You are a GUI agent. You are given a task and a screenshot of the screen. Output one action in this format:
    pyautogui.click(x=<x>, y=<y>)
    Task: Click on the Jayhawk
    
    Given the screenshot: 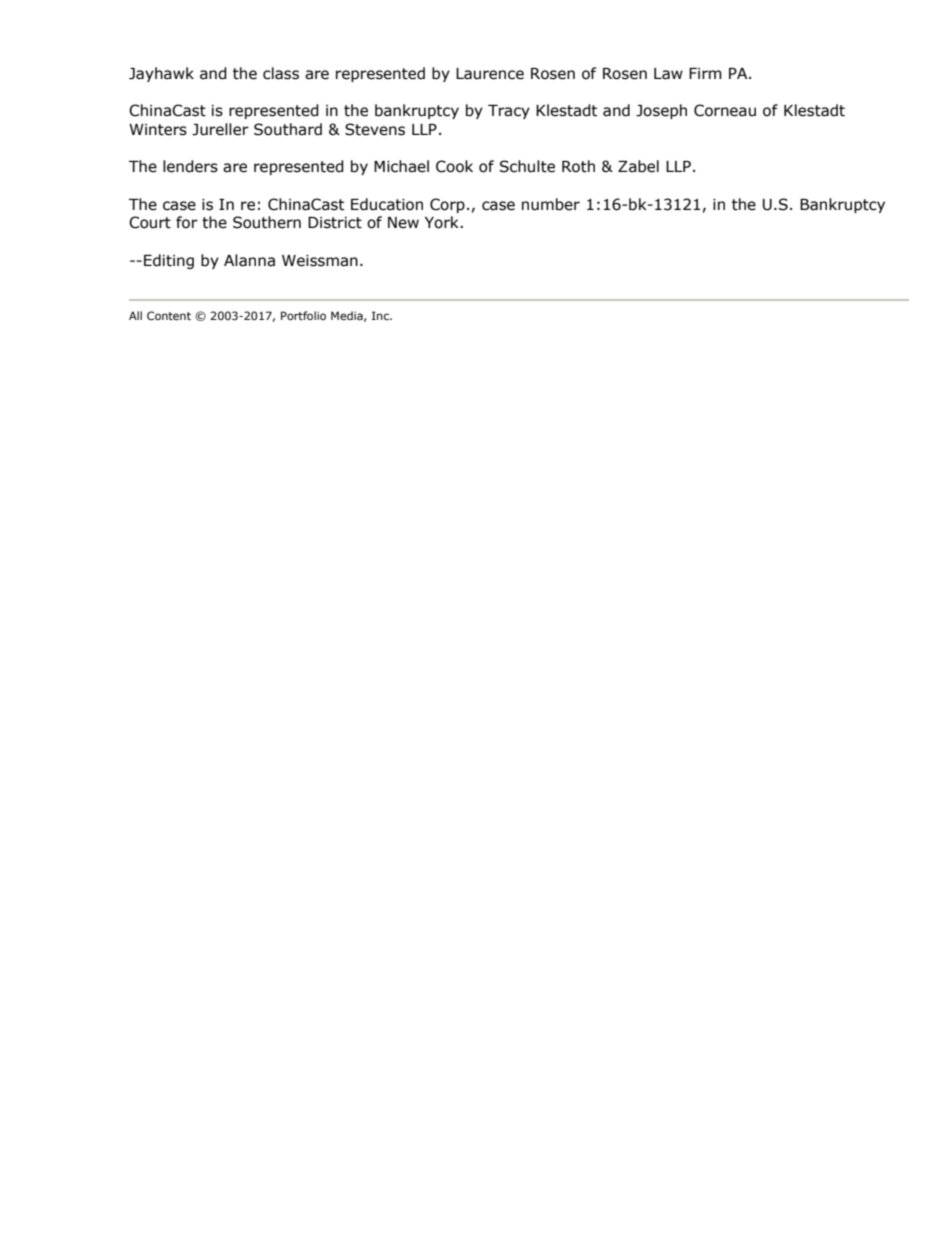 What is the action you would take?
    pyautogui.click(x=161, y=74)
